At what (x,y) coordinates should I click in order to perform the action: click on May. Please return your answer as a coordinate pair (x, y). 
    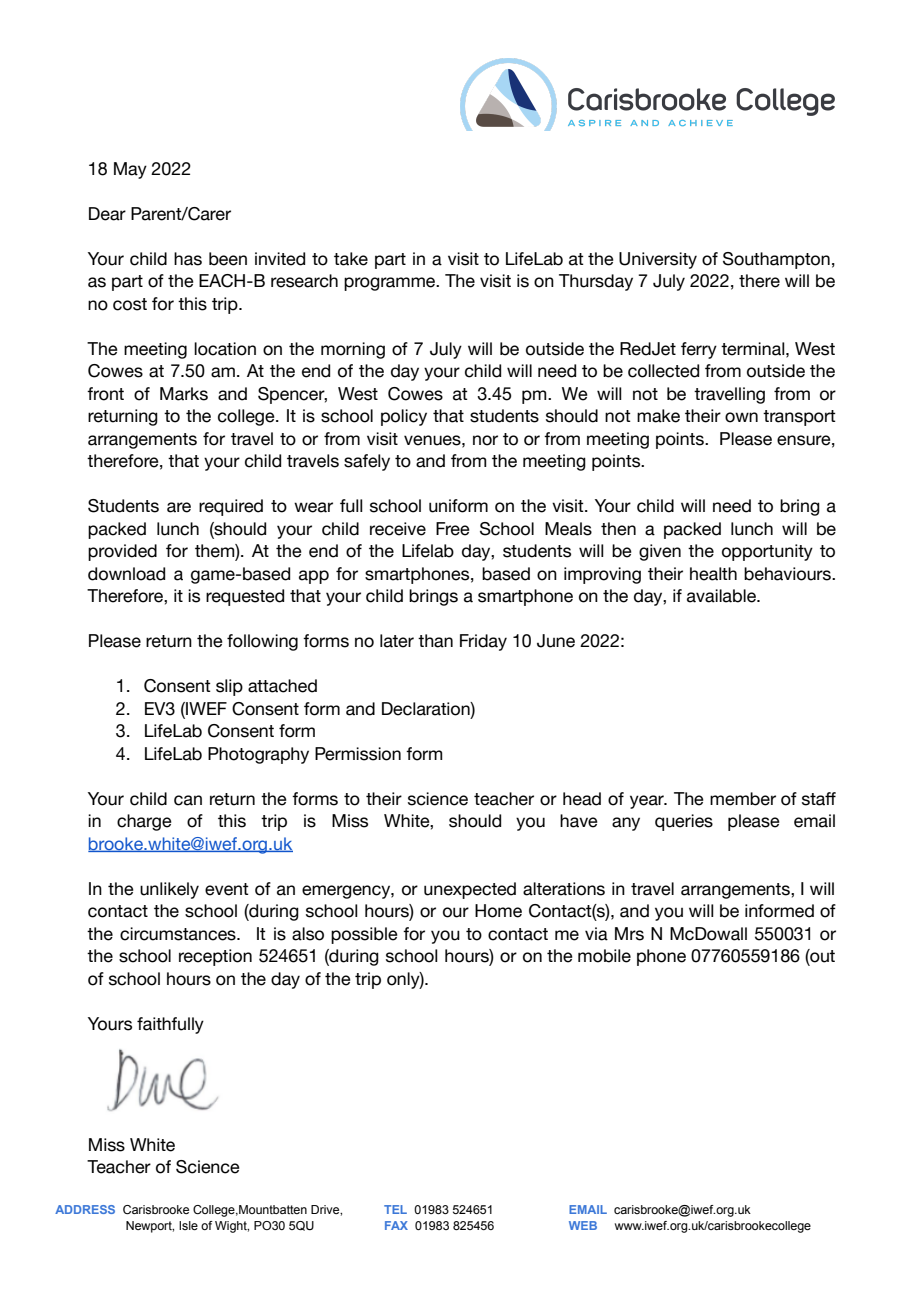
    Looking at the image, I should click on (130, 170).
